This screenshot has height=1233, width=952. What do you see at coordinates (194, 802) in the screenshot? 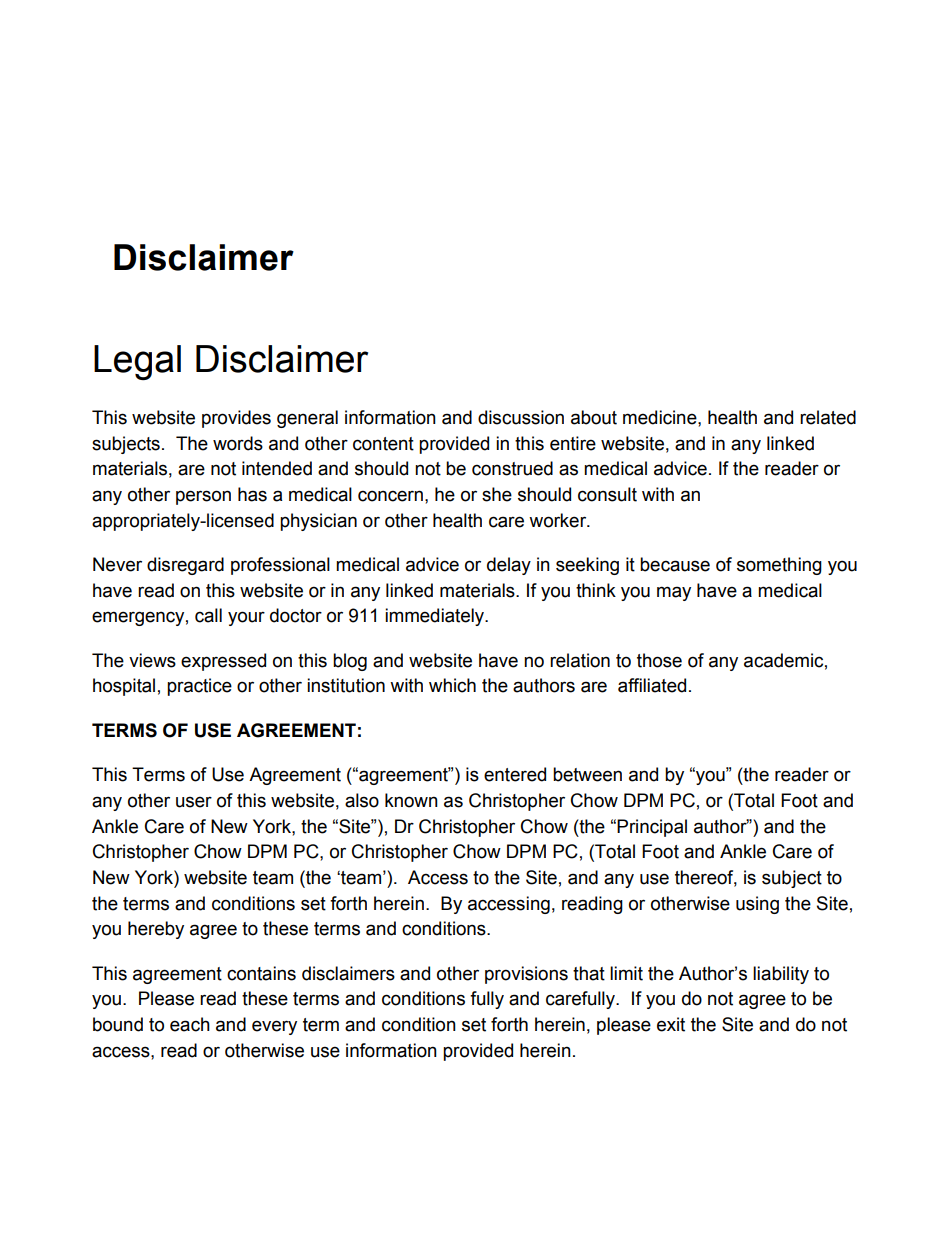
I see `user` at bounding box center [194, 802].
